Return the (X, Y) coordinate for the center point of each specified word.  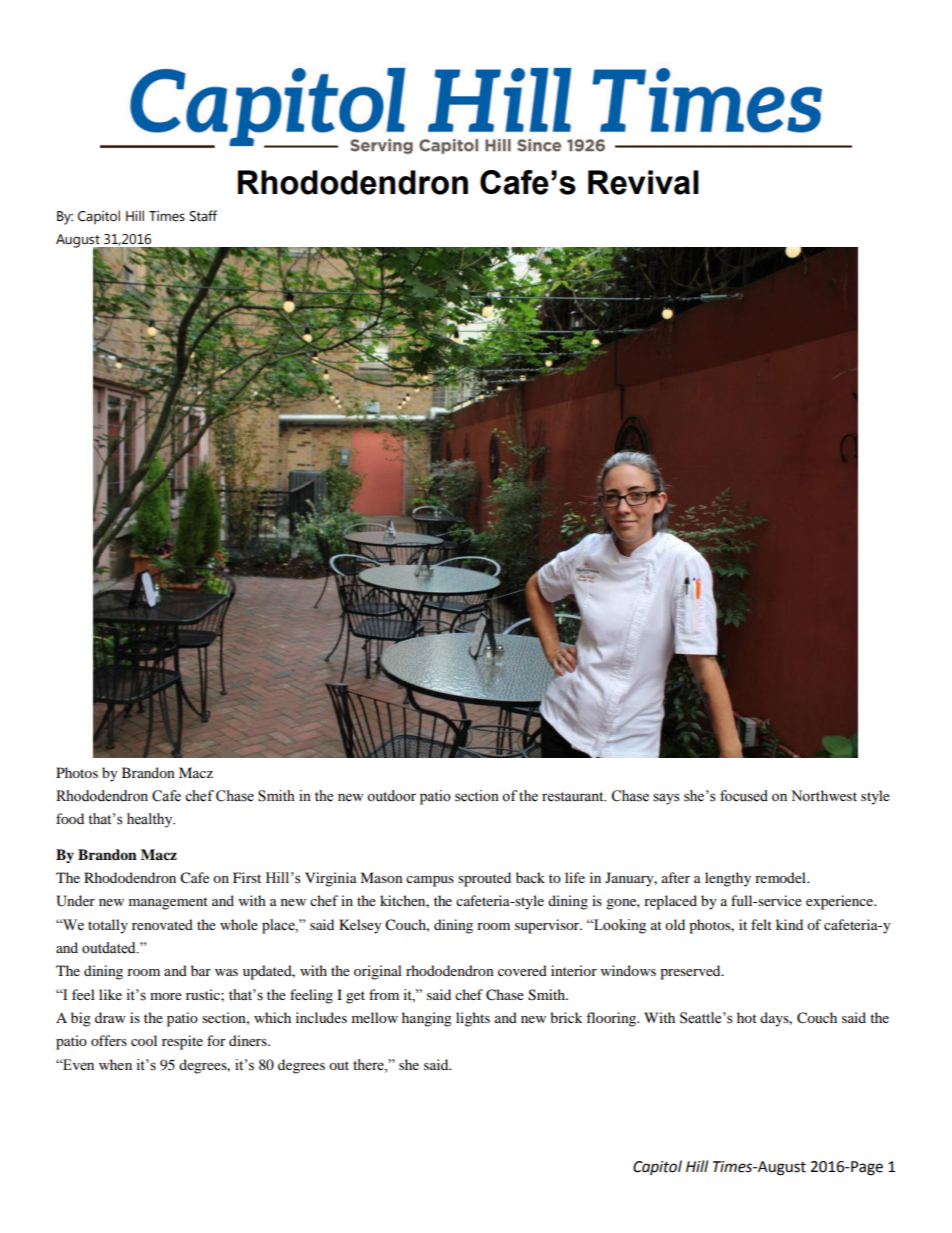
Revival (643, 182)
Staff (203, 216)
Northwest (824, 796)
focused (744, 796)
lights (473, 1019)
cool (144, 1040)
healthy (151, 820)
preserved (691, 972)
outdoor (391, 796)
